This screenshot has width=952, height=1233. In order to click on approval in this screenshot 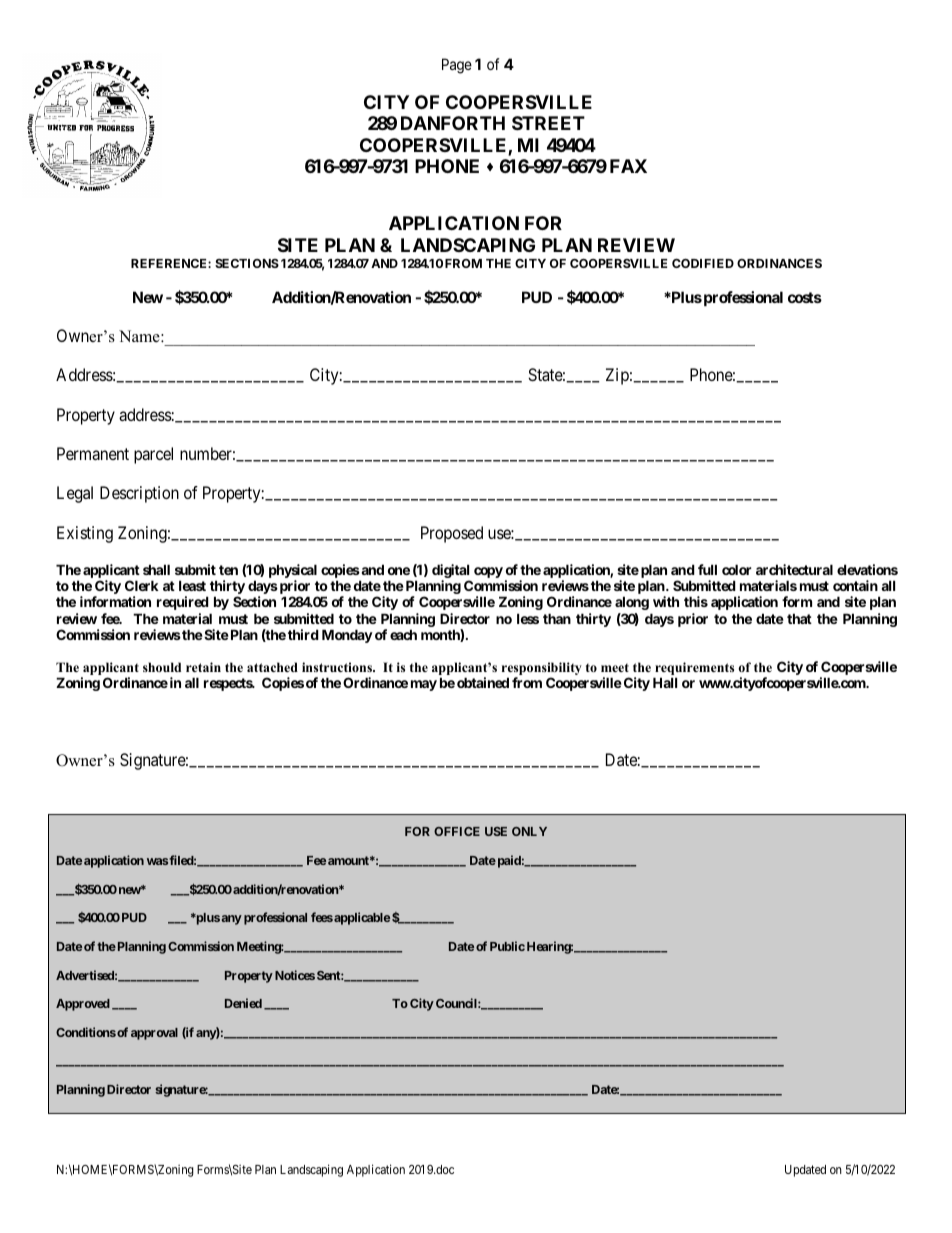, I will do `click(154, 1034)`.
